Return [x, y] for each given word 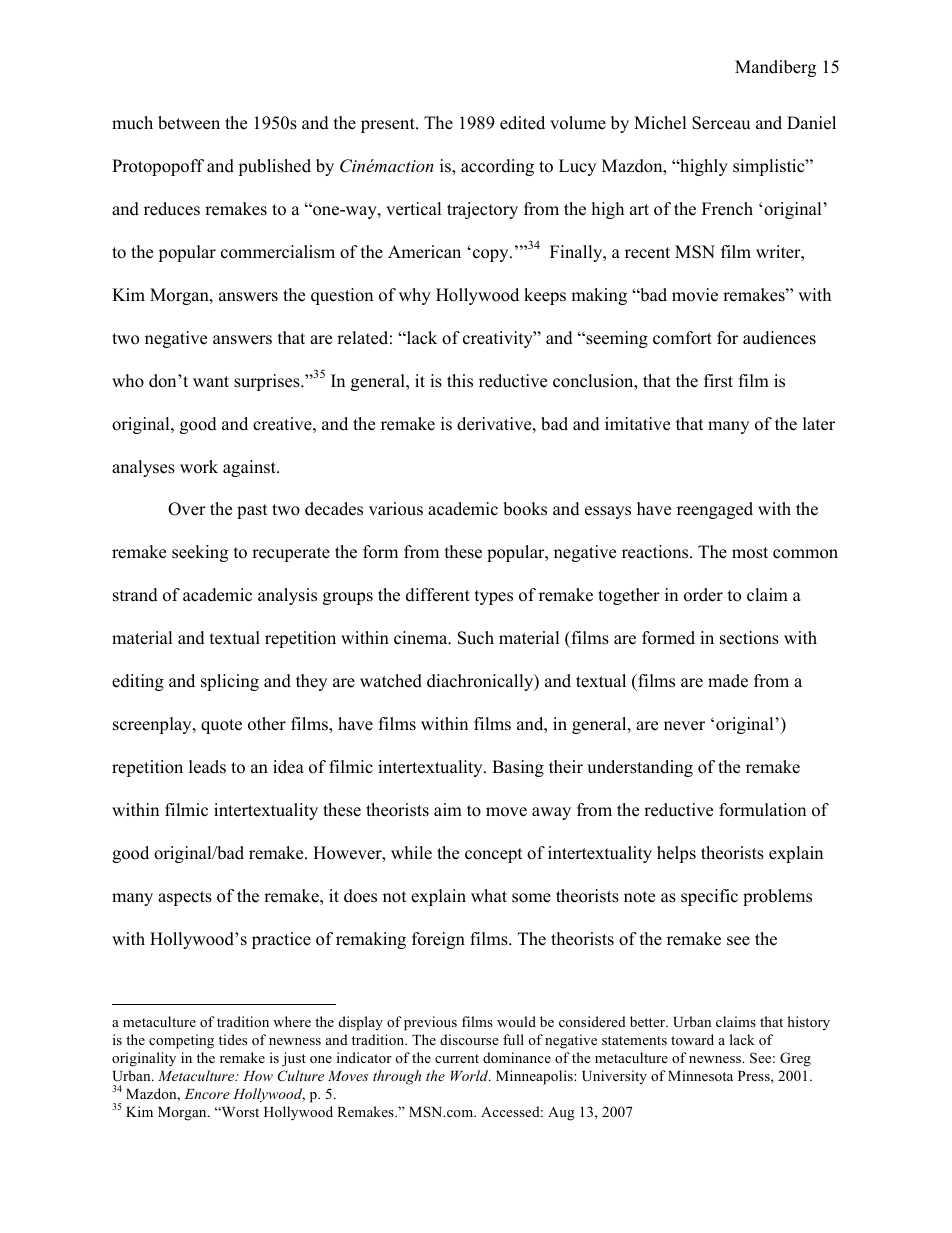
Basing [518, 768]
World [471, 1075]
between [189, 123]
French [727, 209]
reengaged [715, 510]
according [497, 167]
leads [207, 767]
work [199, 467]
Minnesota [700, 1075]
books [525, 509]
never [684, 726]
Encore [207, 1094]
